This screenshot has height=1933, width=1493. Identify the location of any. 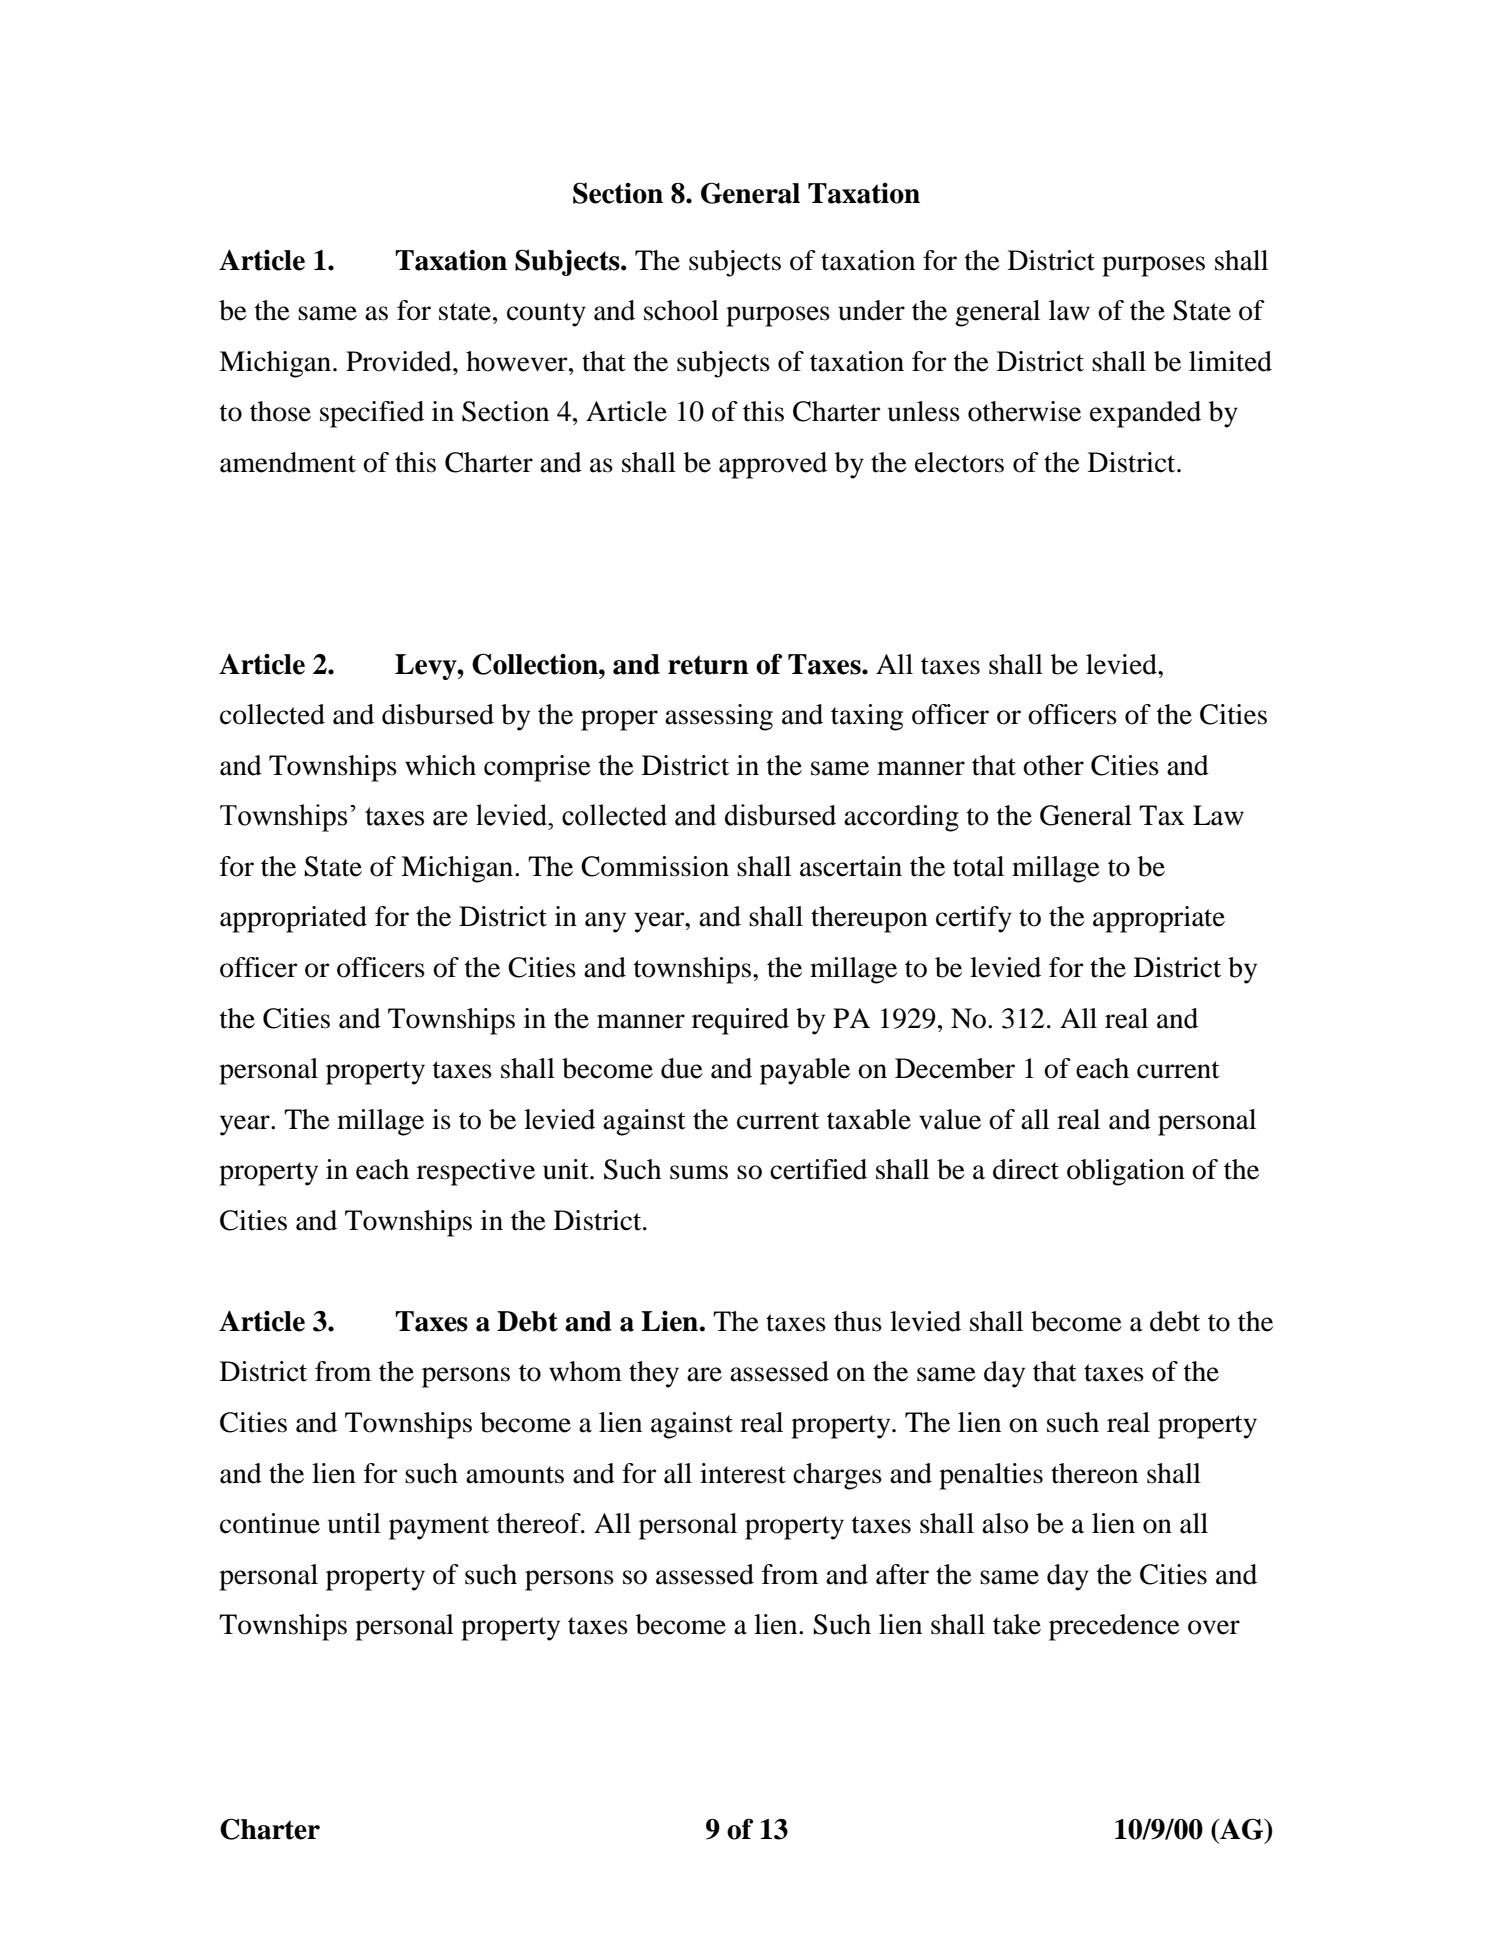
(605, 922).
